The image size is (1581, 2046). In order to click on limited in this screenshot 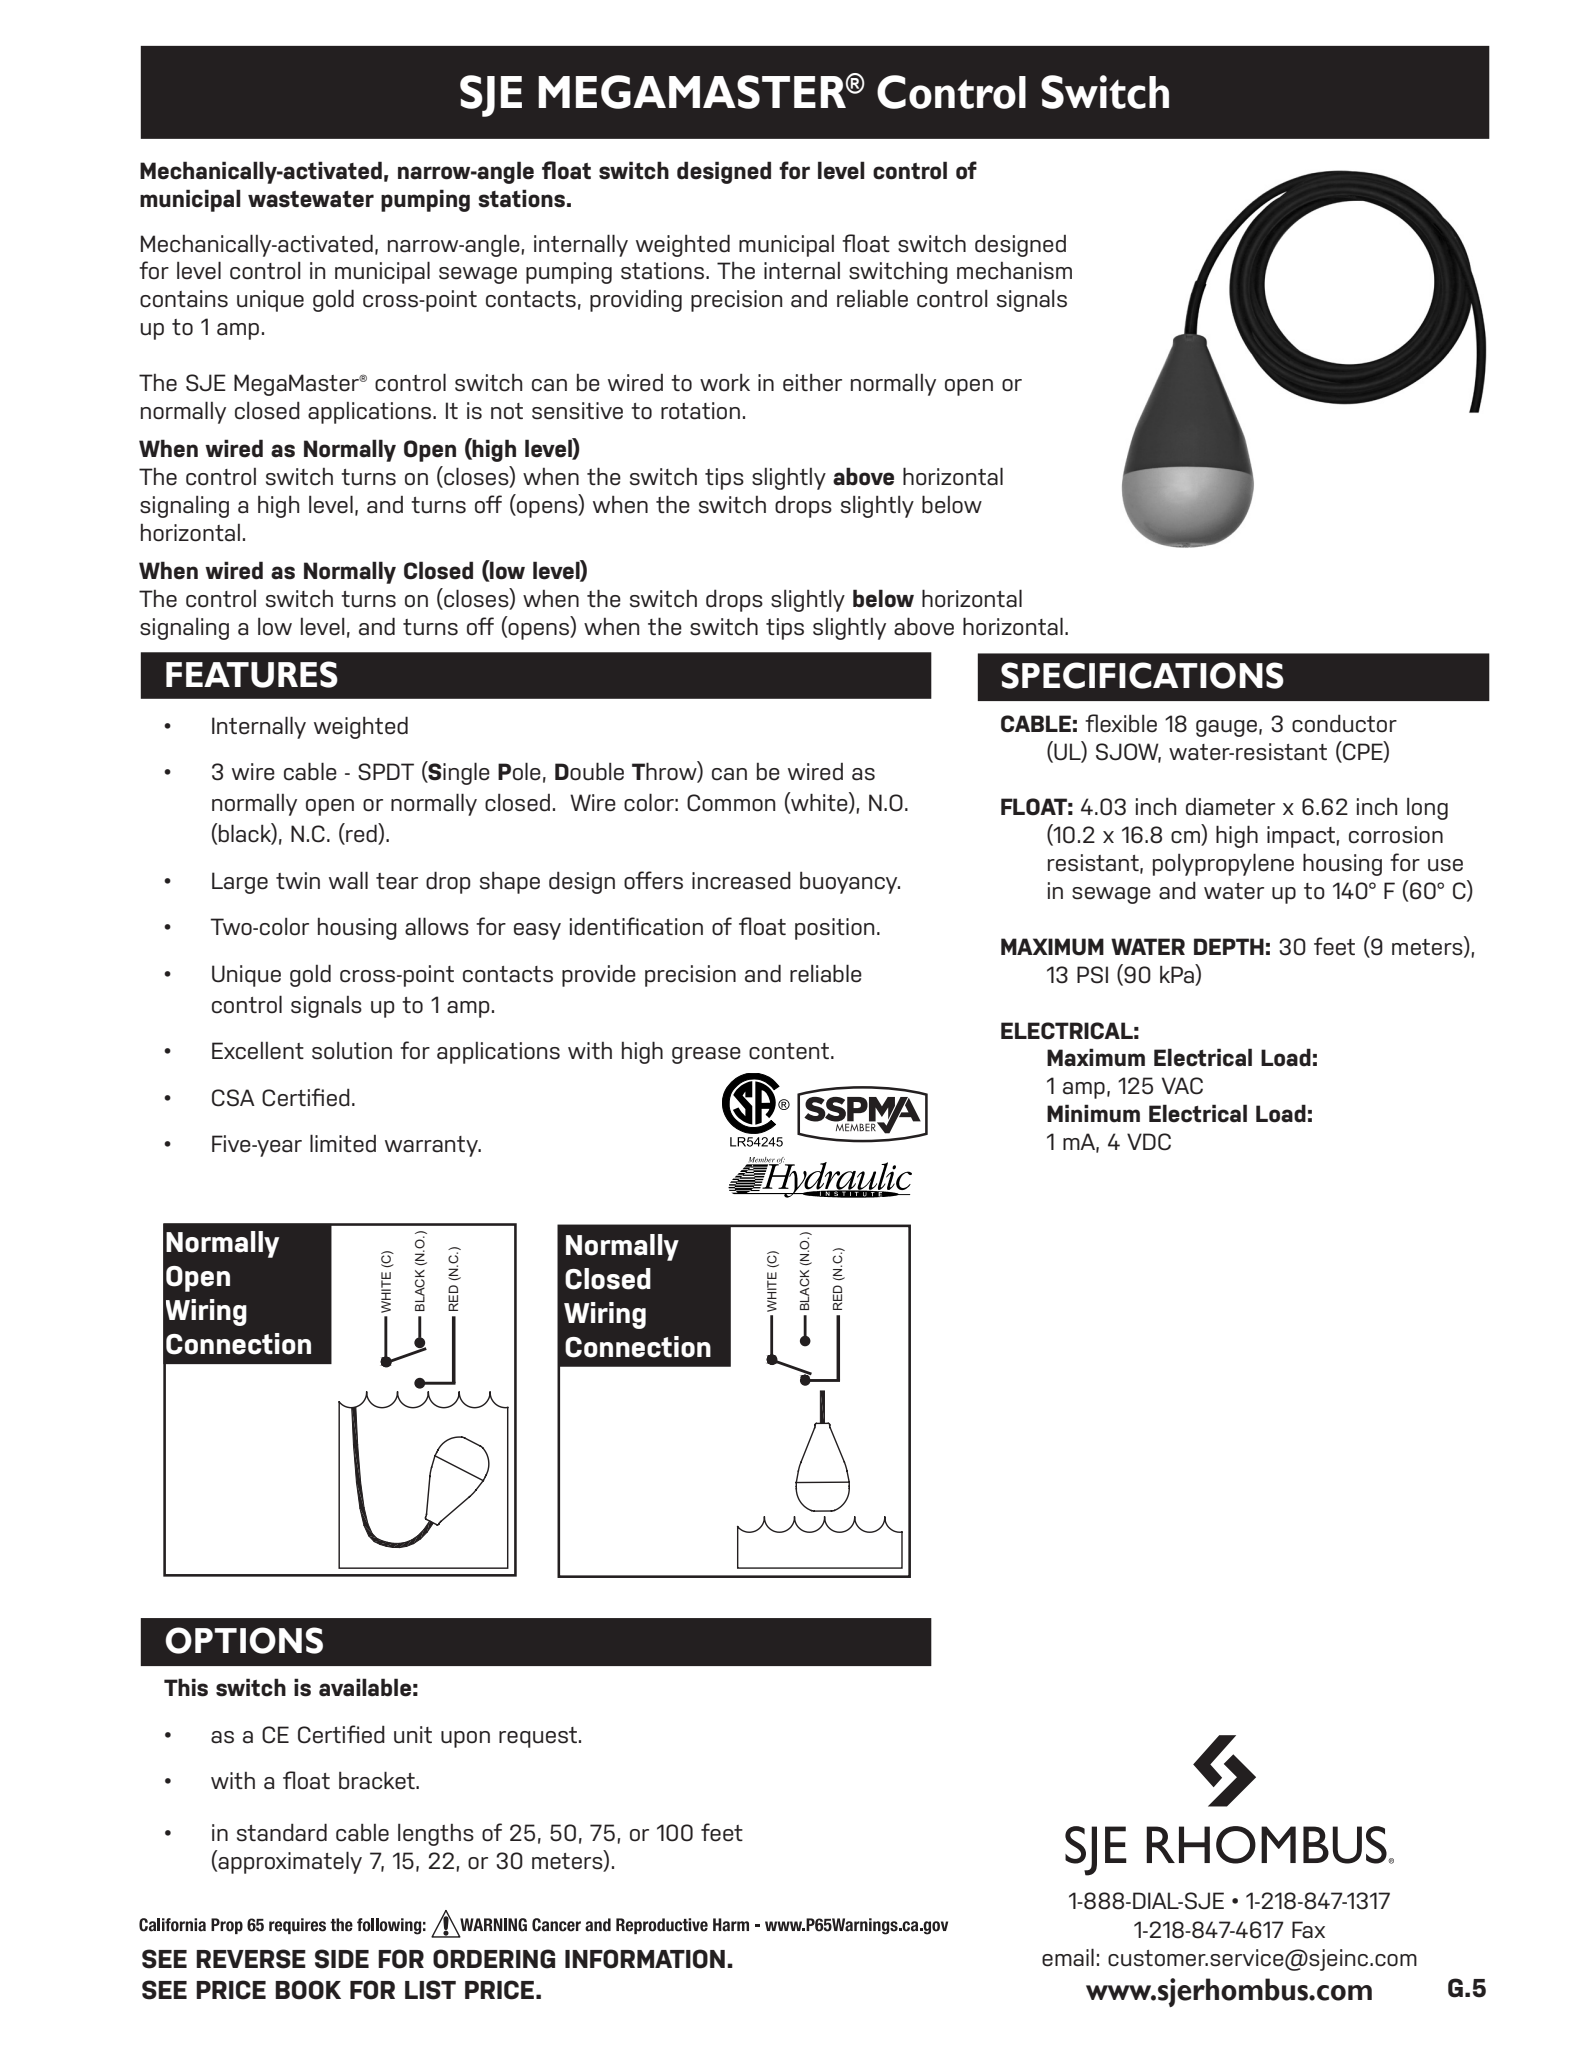, I will do `click(343, 1143)`.
